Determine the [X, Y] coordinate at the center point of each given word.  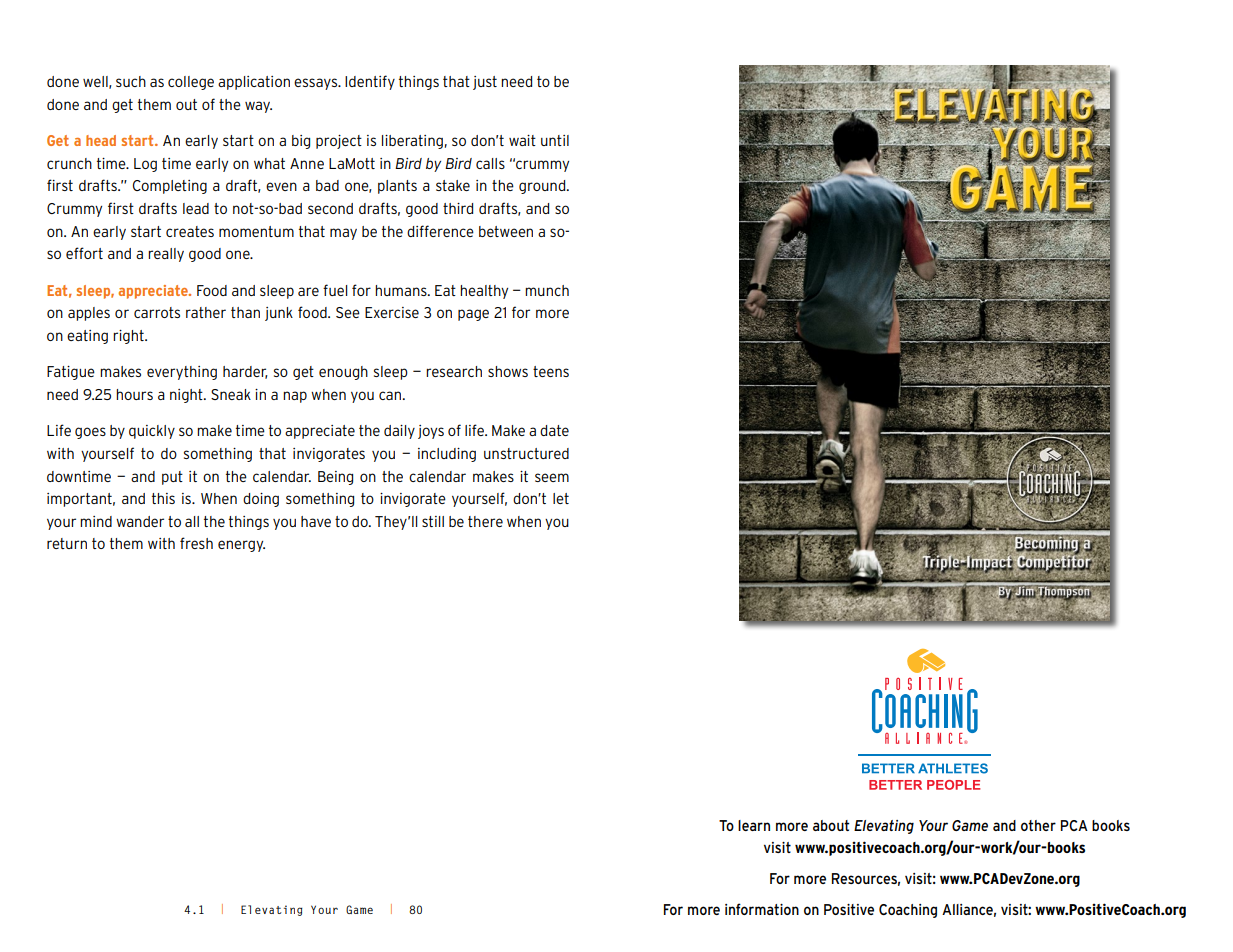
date [554, 430]
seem [552, 477]
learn [754, 825]
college [191, 83]
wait [522, 140]
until [555, 140]
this [163, 498]
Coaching [908, 911]
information [762, 909]
